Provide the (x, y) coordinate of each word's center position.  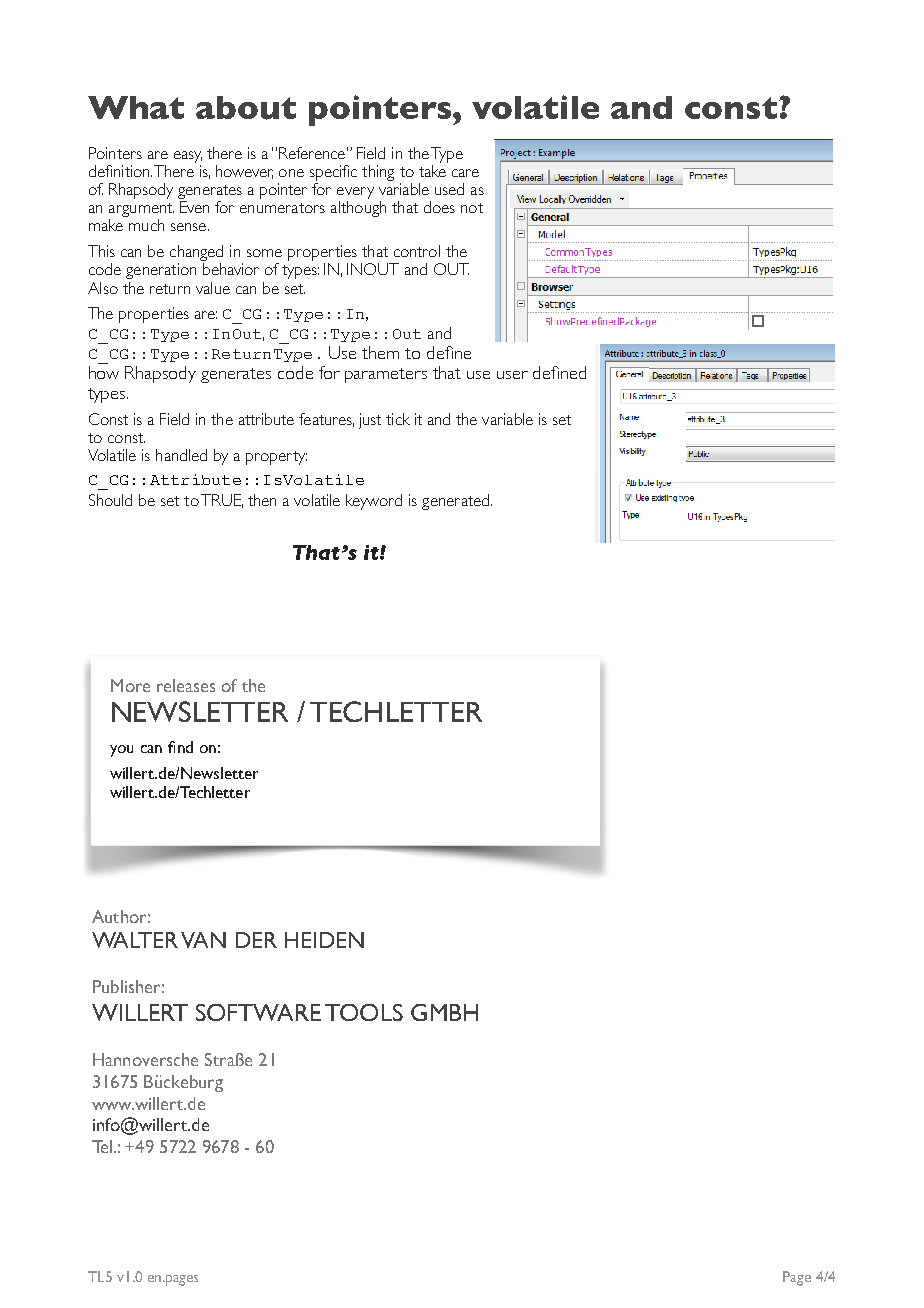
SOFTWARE (258, 1012)
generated (455, 502)
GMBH (444, 1012)
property (276, 458)
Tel (102, 1146)
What (136, 107)
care (465, 173)
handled (181, 455)
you (121, 751)
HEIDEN (324, 940)
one (291, 173)
